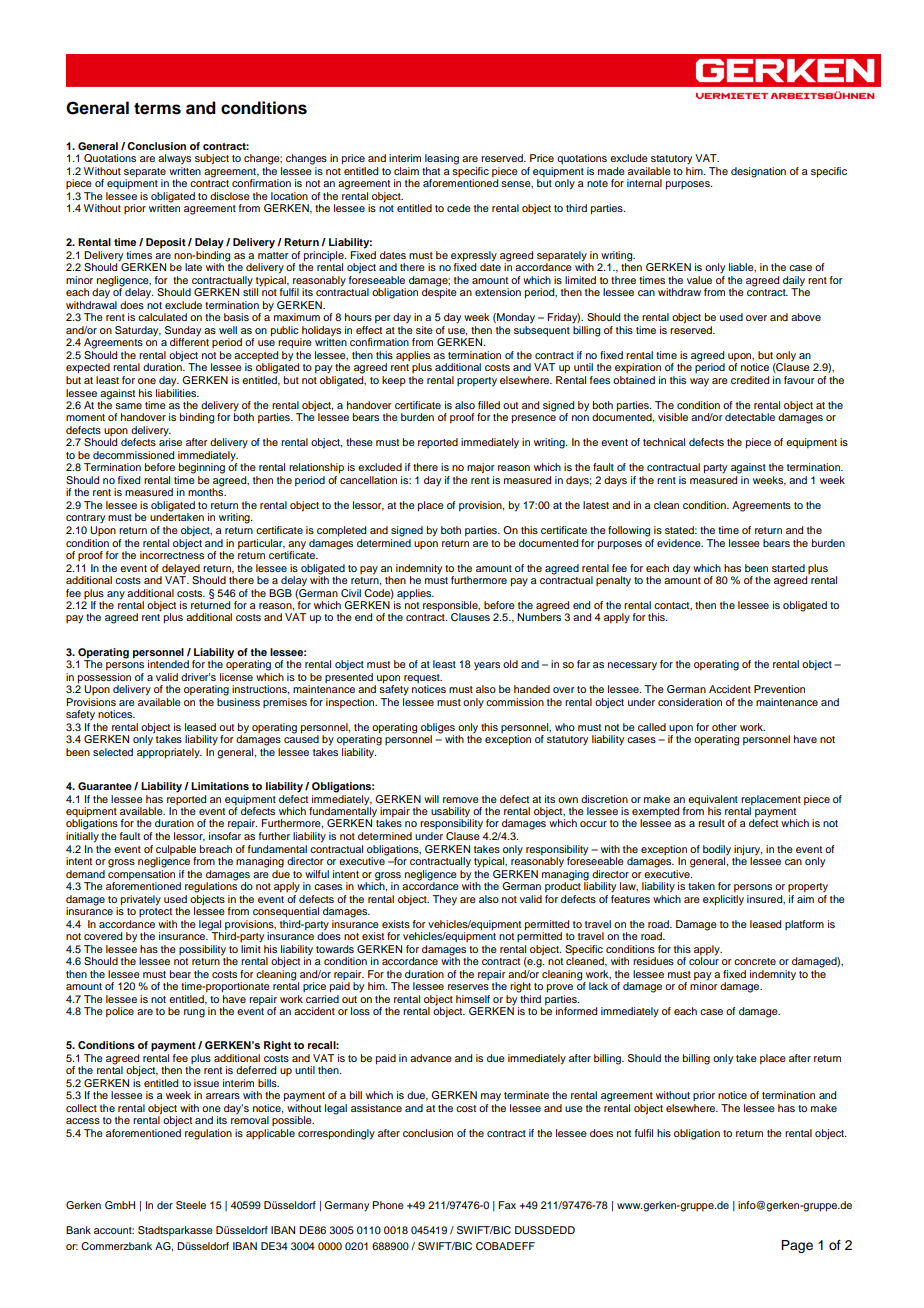  I want to click on colour, so click(704, 960).
